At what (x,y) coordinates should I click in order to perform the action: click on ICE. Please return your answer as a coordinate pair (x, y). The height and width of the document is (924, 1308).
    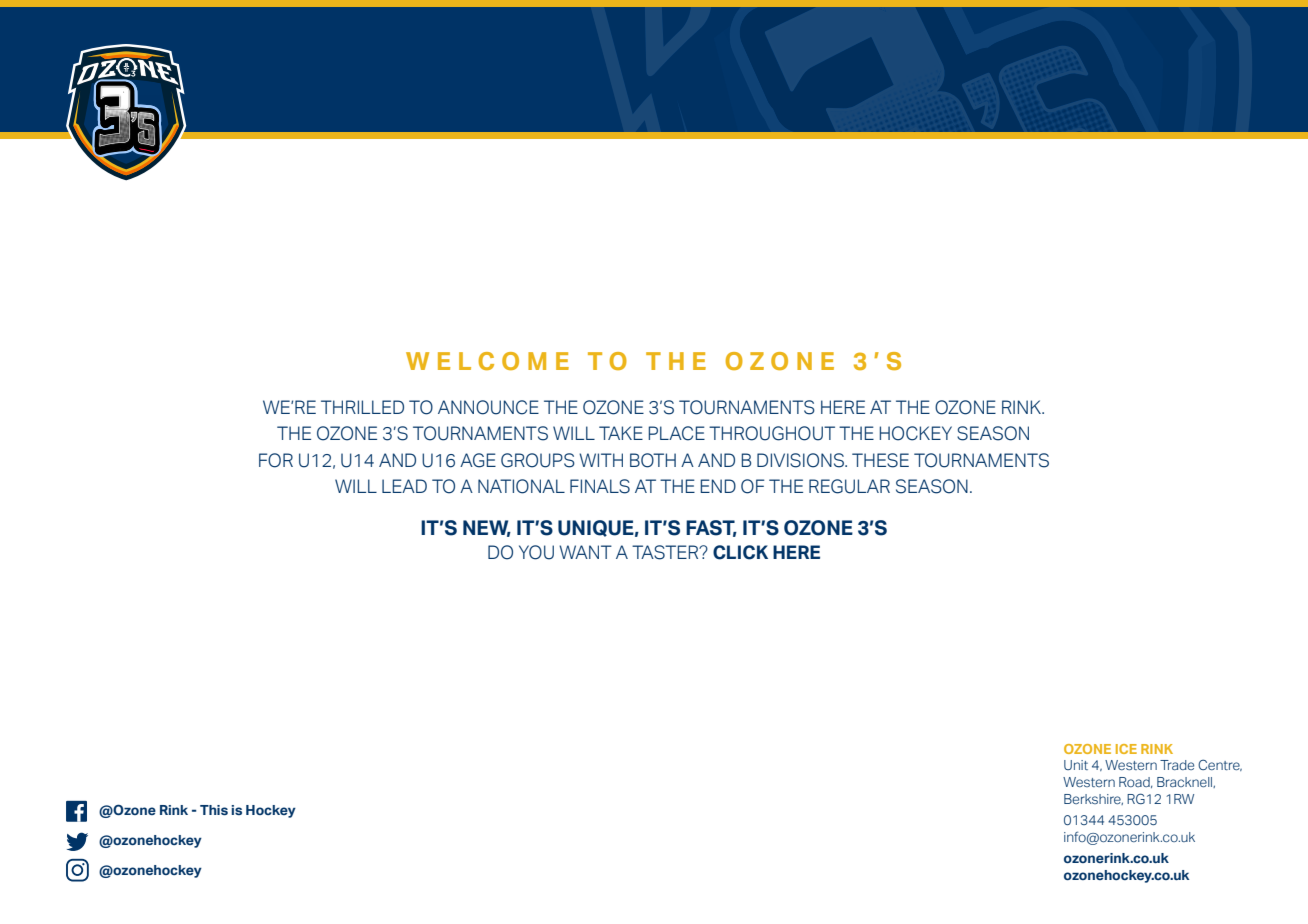
    Looking at the image, I should click on (1126, 749).
